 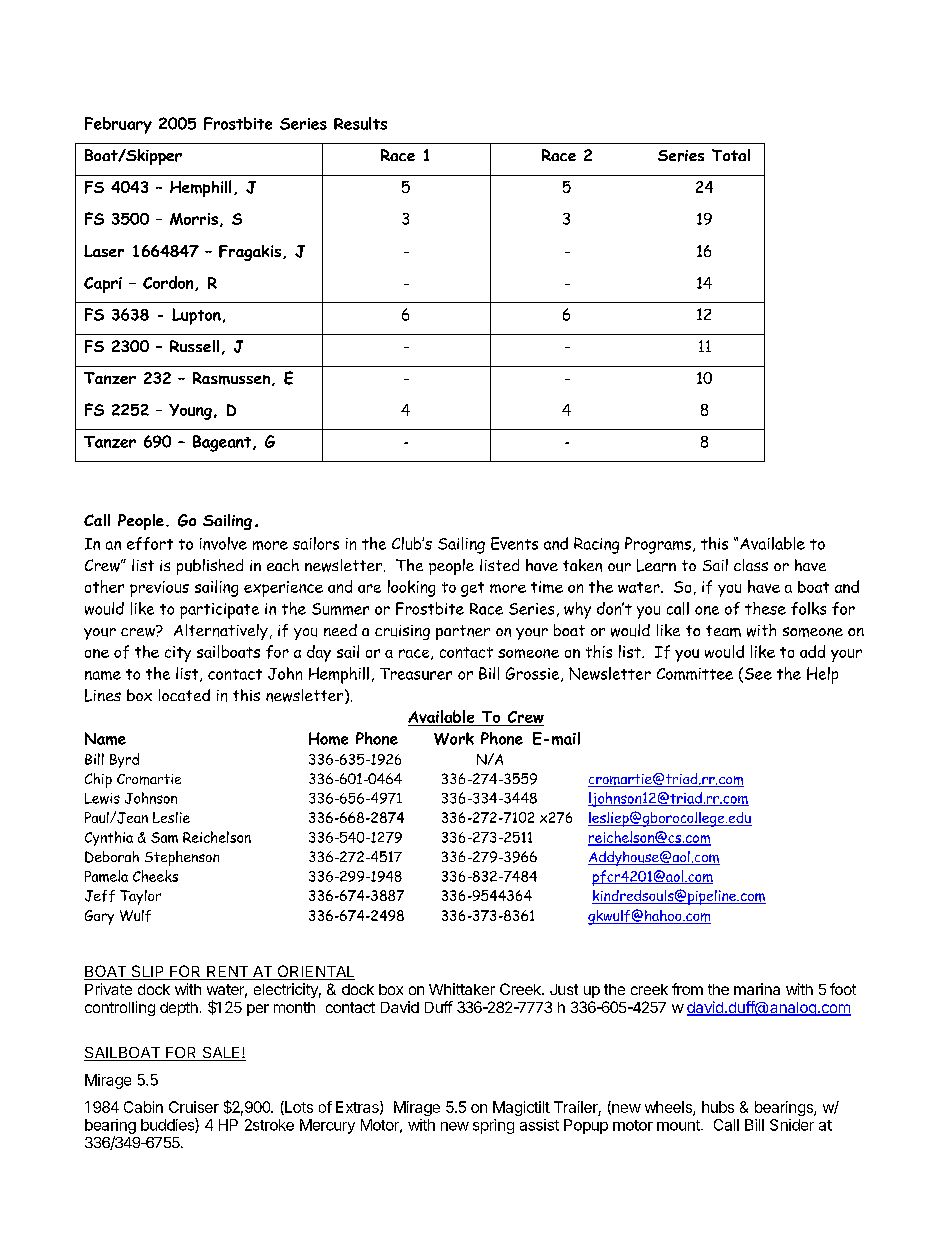 What do you see at coordinates (514, 543) in the screenshot?
I see `Events` at bounding box center [514, 543].
